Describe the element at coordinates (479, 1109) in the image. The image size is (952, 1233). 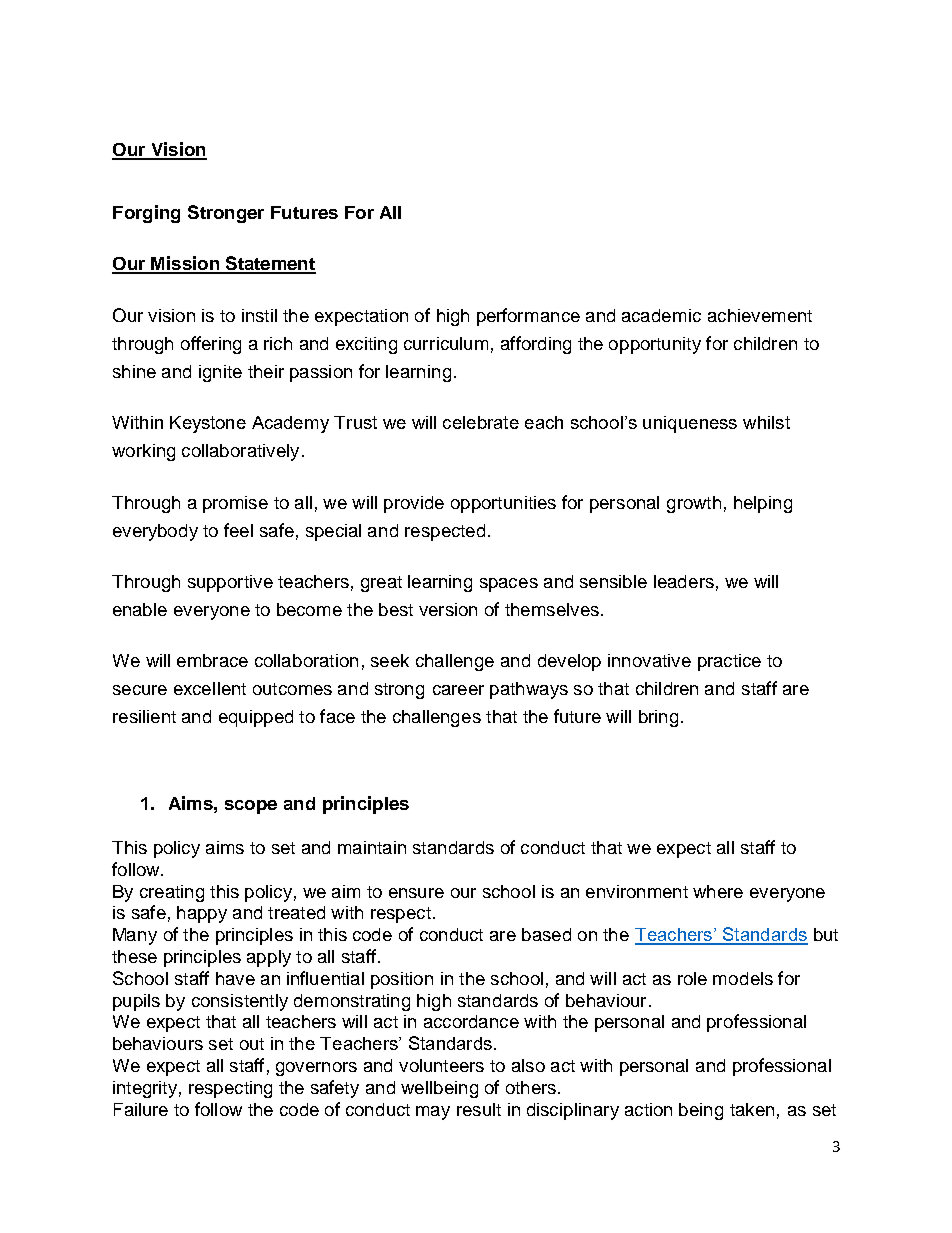
I see `result` at that location.
